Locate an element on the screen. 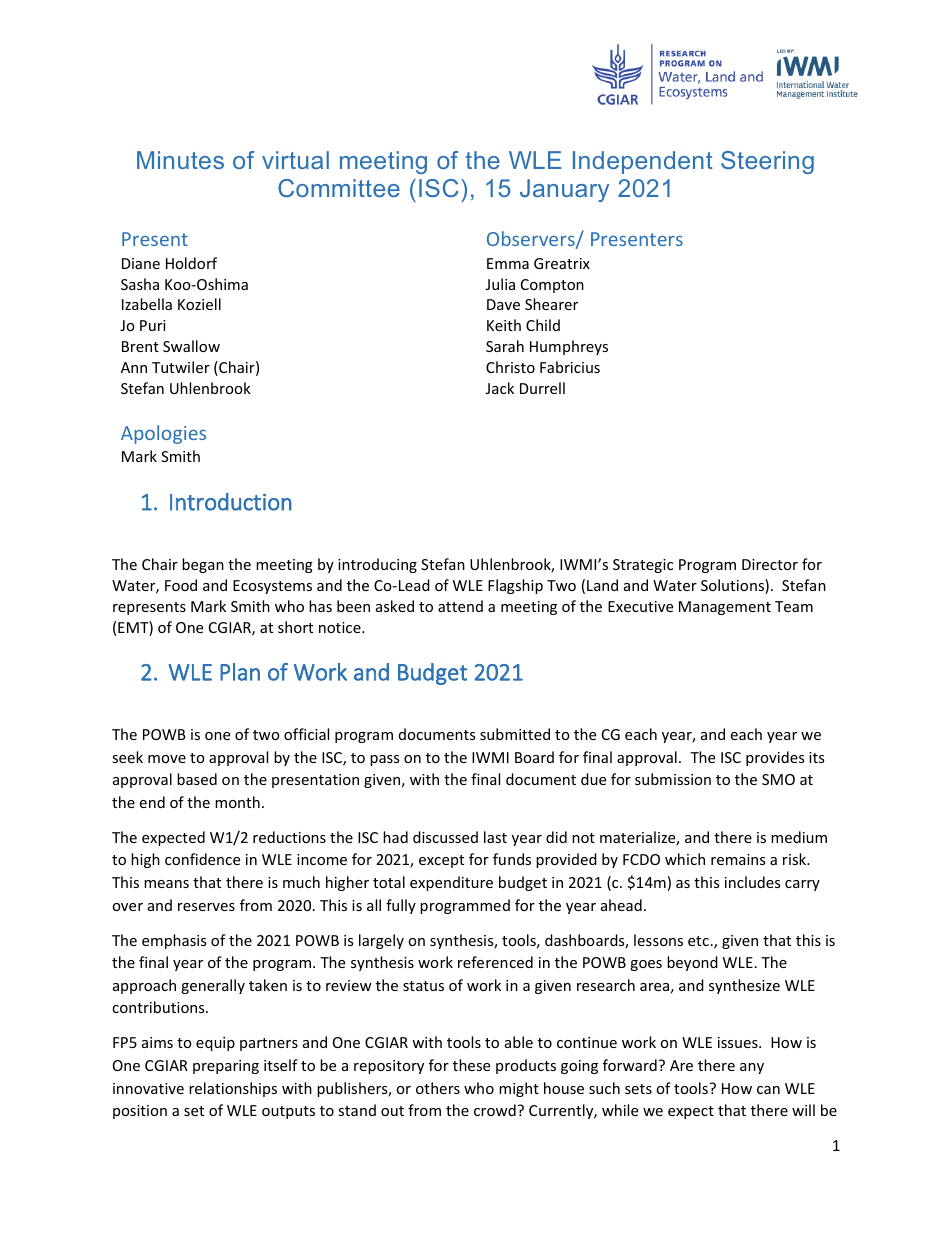 The height and width of the screenshot is (1233, 952). these is located at coordinates (471, 1065).
